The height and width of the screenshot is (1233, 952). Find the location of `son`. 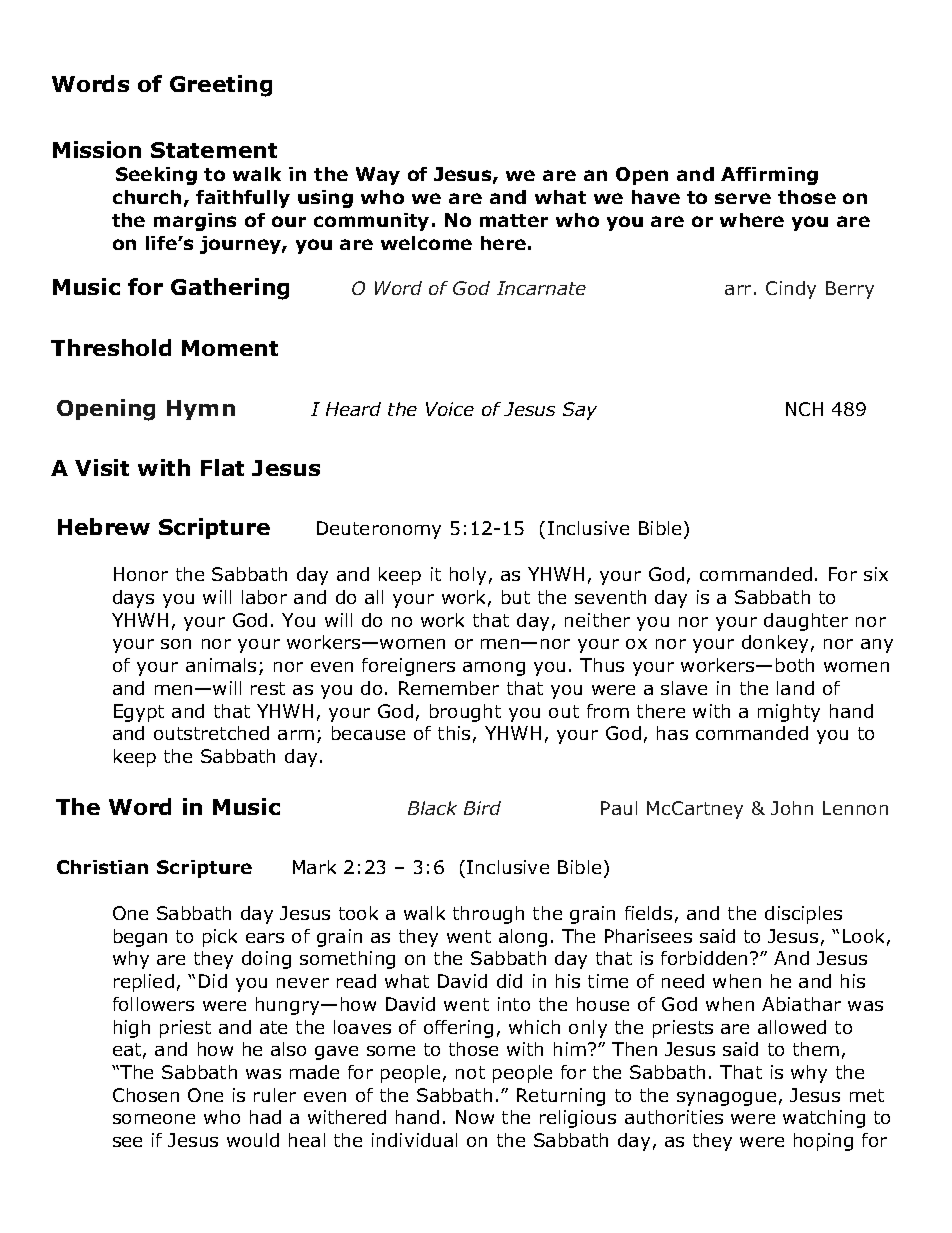

son is located at coordinates (176, 644).
